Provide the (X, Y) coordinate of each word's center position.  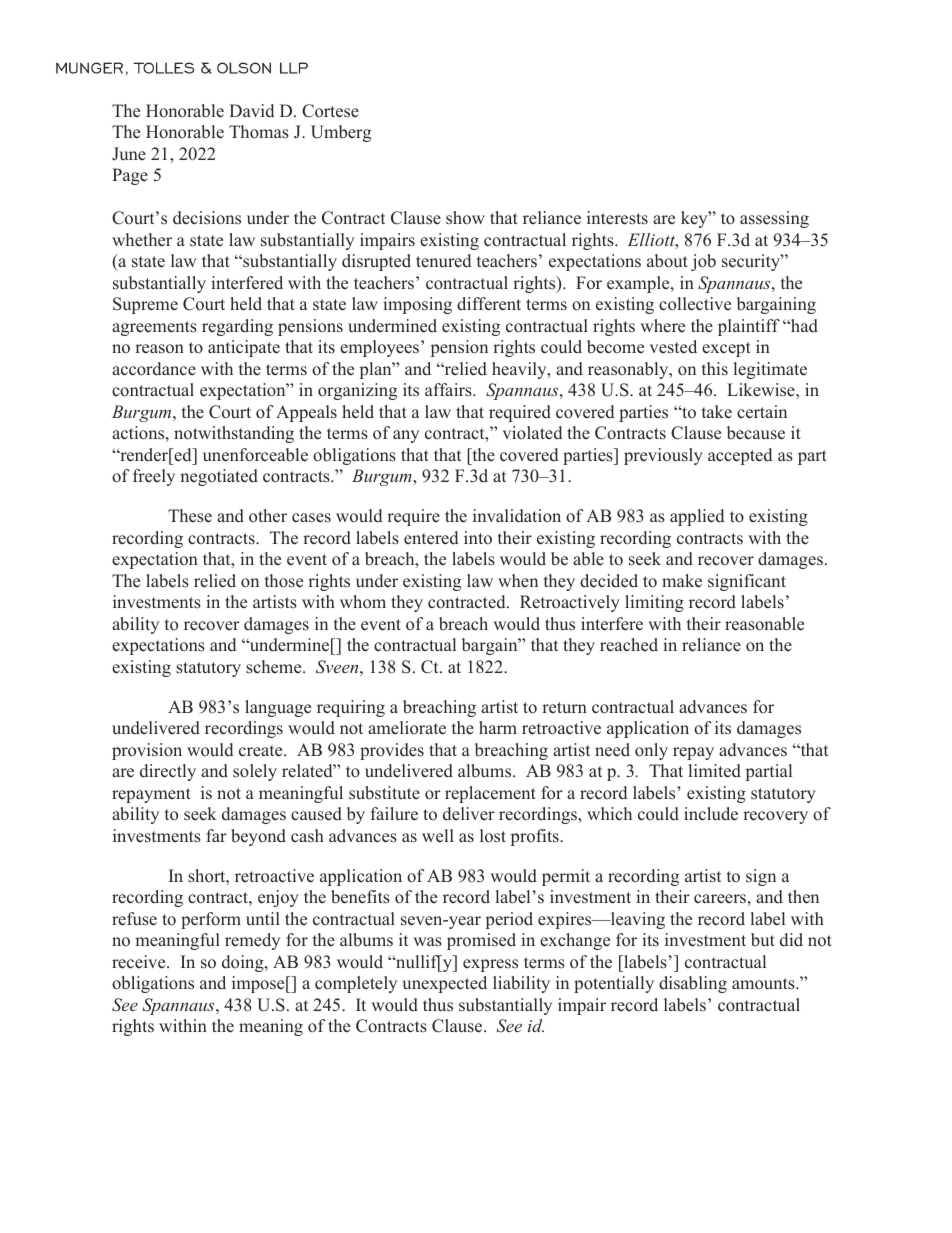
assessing (774, 219)
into (478, 538)
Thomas (259, 132)
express (490, 965)
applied (697, 517)
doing (244, 963)
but (763, 940)
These (190, 516)
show (465, 218)
